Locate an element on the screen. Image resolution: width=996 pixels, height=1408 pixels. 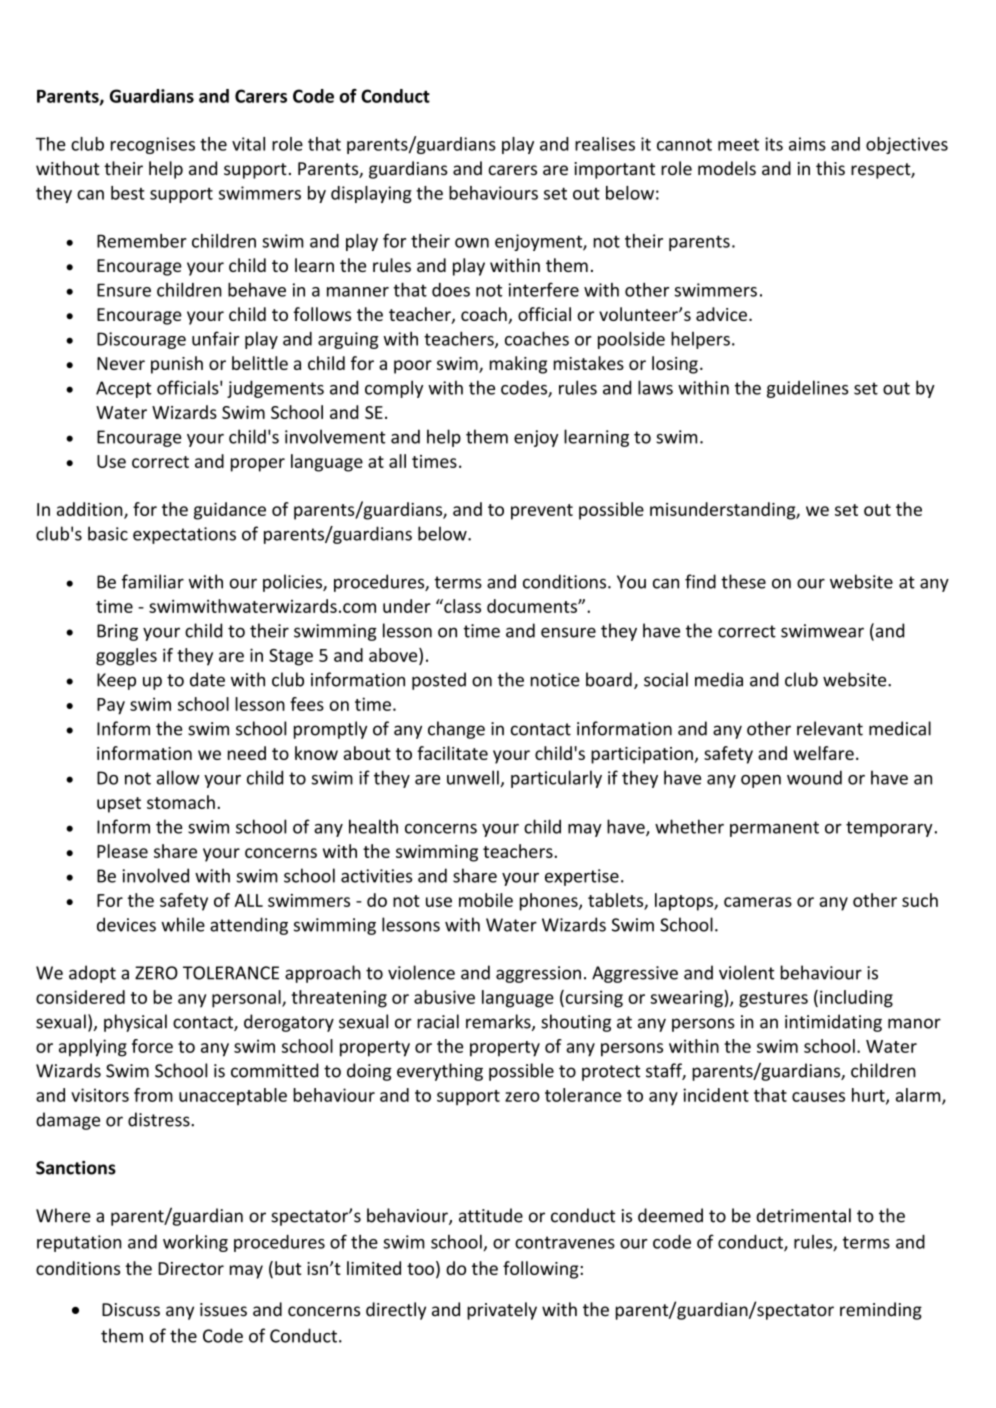
expectations is located at coordinates (184, 535).
